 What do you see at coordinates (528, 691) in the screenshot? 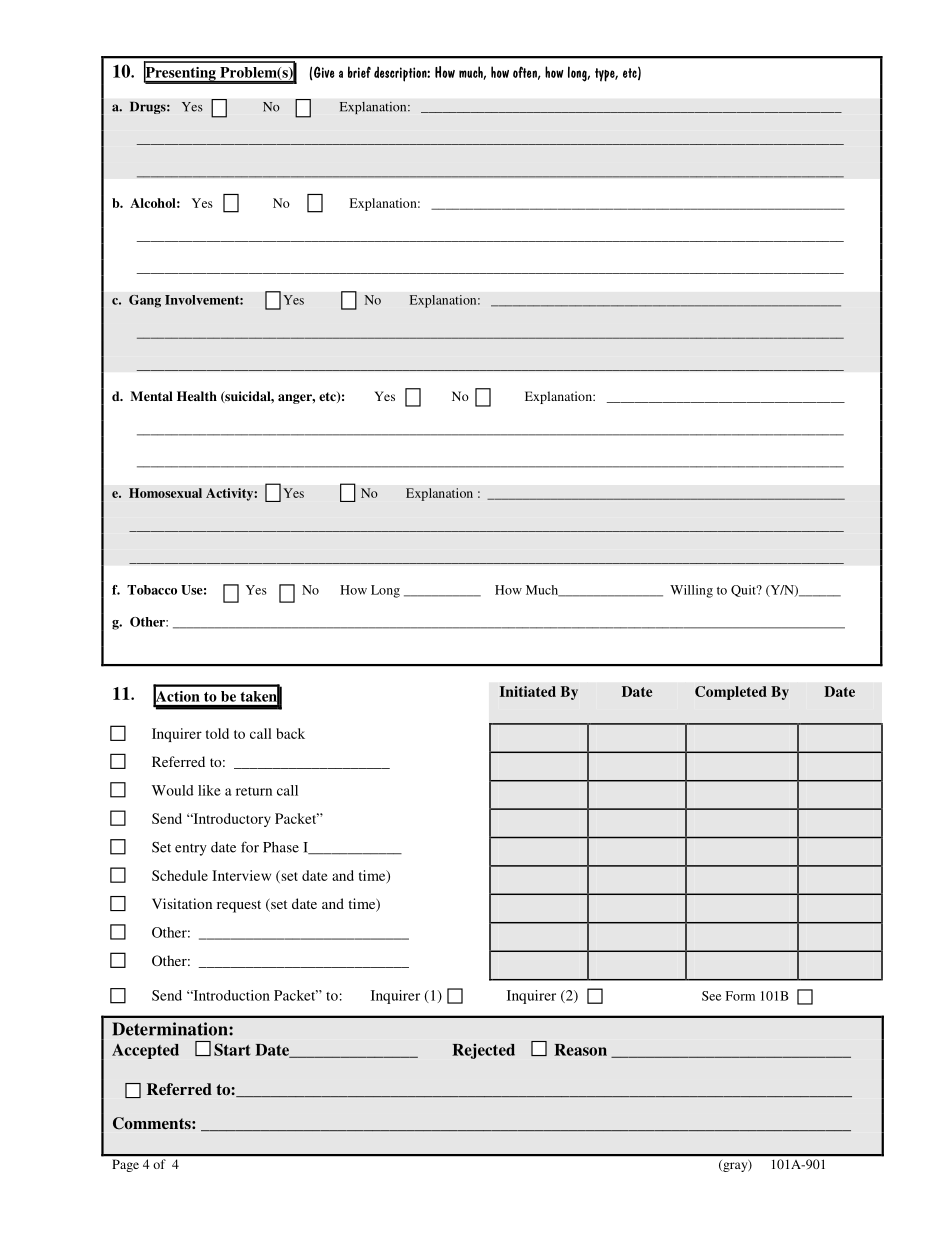
I see `Initiated` at bounding box center [528, 691].
